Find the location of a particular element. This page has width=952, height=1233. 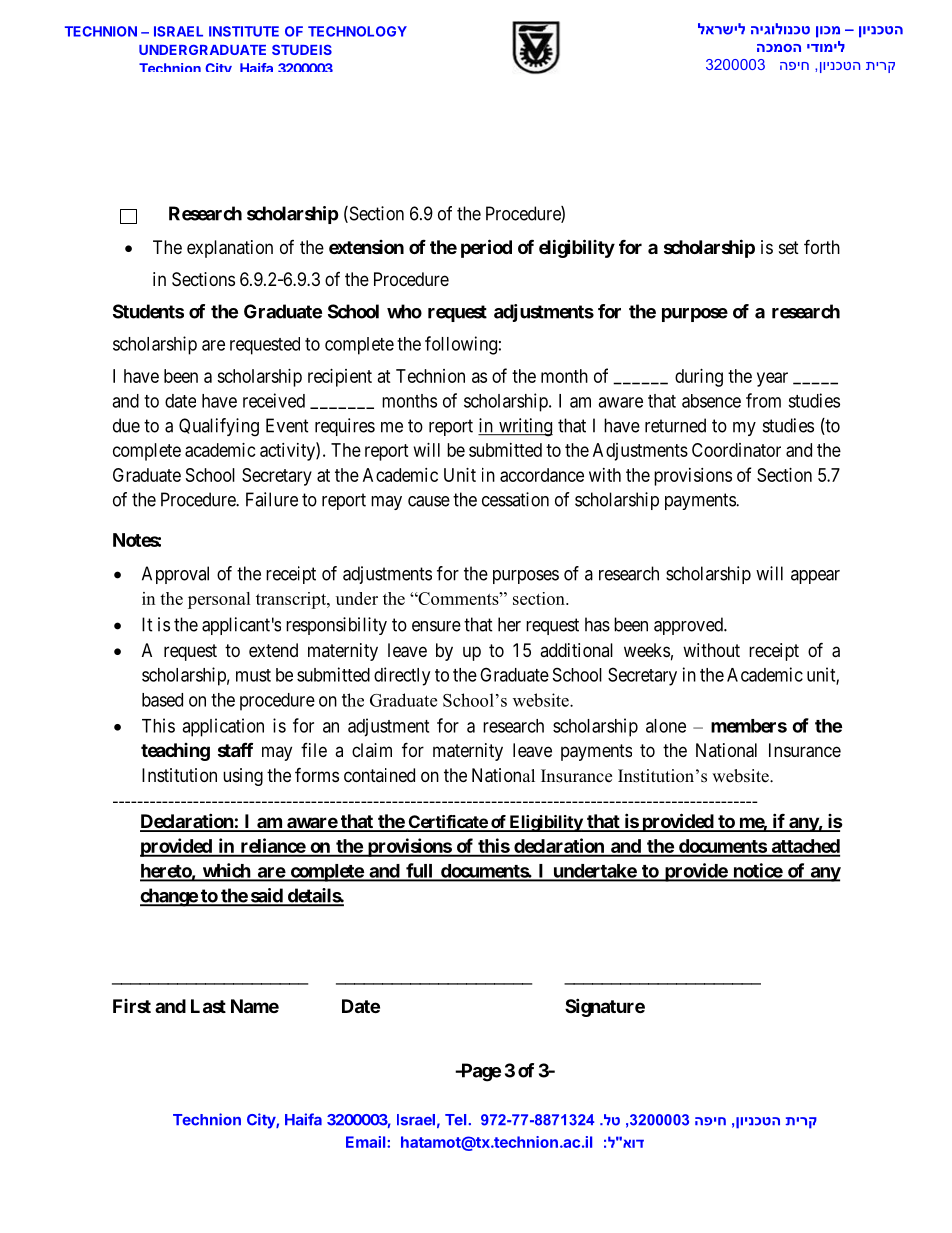

period is located at coordinates (486, 248).
